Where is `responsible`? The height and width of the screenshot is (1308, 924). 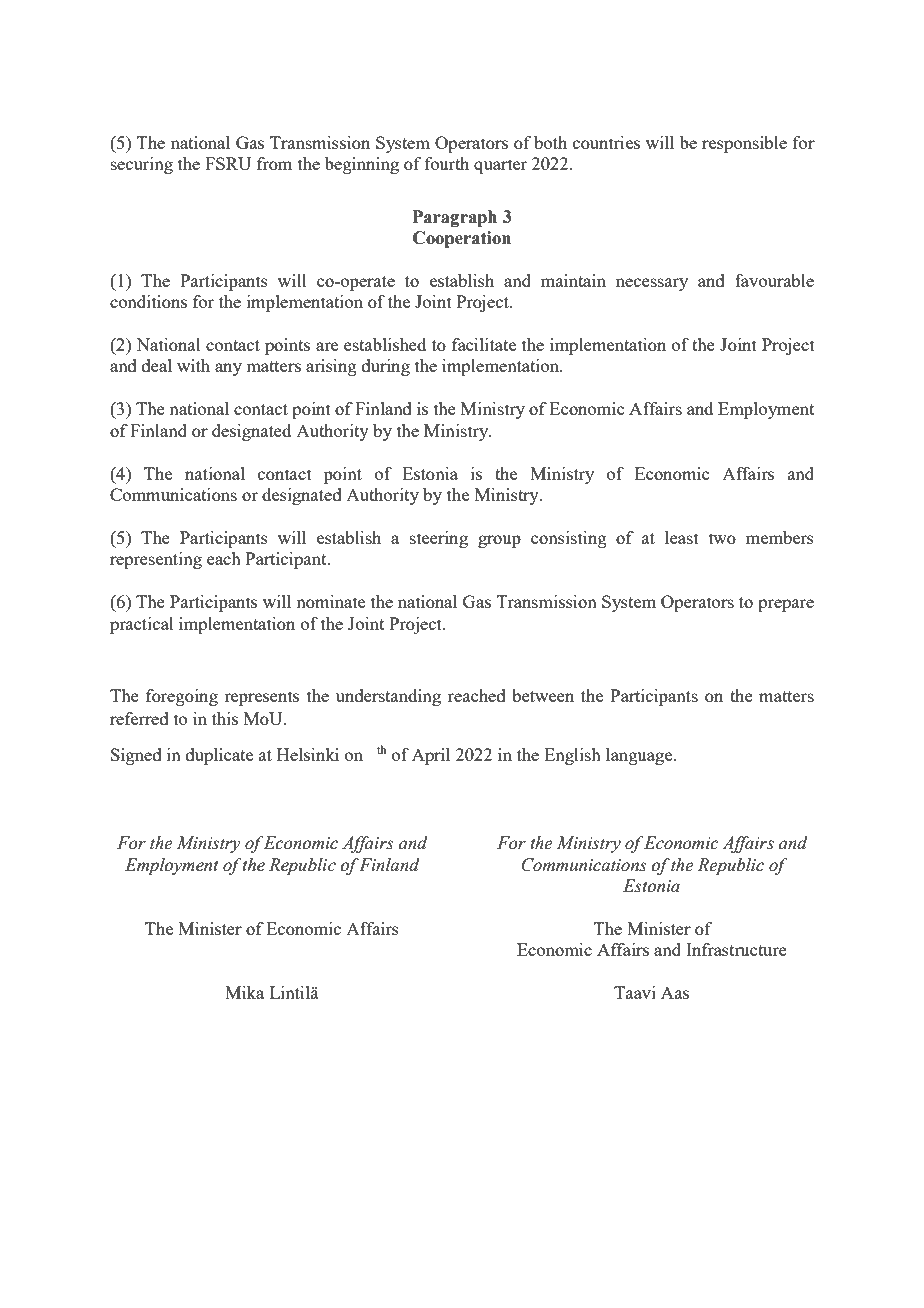 responsible is located at coordinates (744, 144).
